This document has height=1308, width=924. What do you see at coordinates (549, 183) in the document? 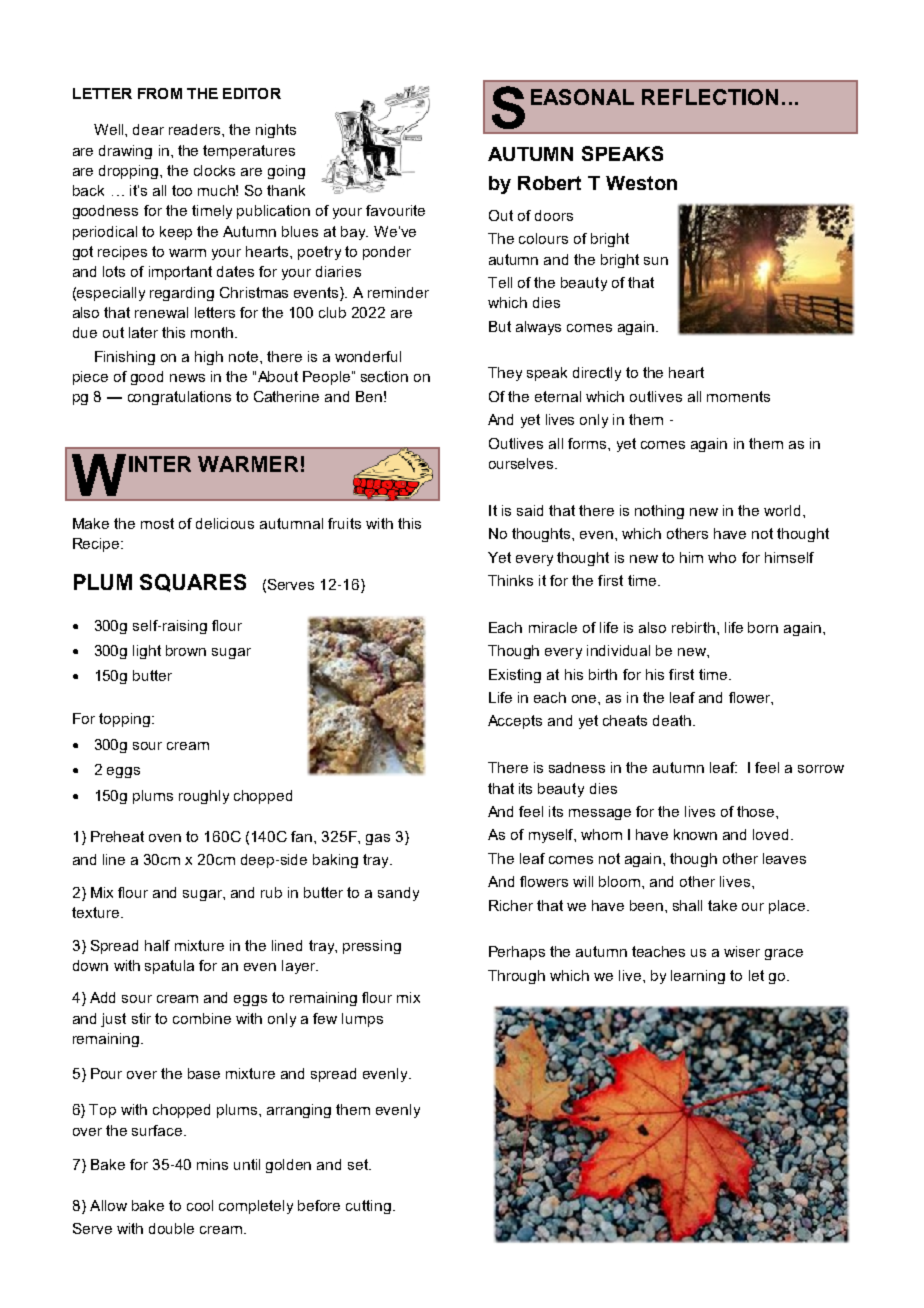
I see `Robert` at bounding box center [549, 183].
